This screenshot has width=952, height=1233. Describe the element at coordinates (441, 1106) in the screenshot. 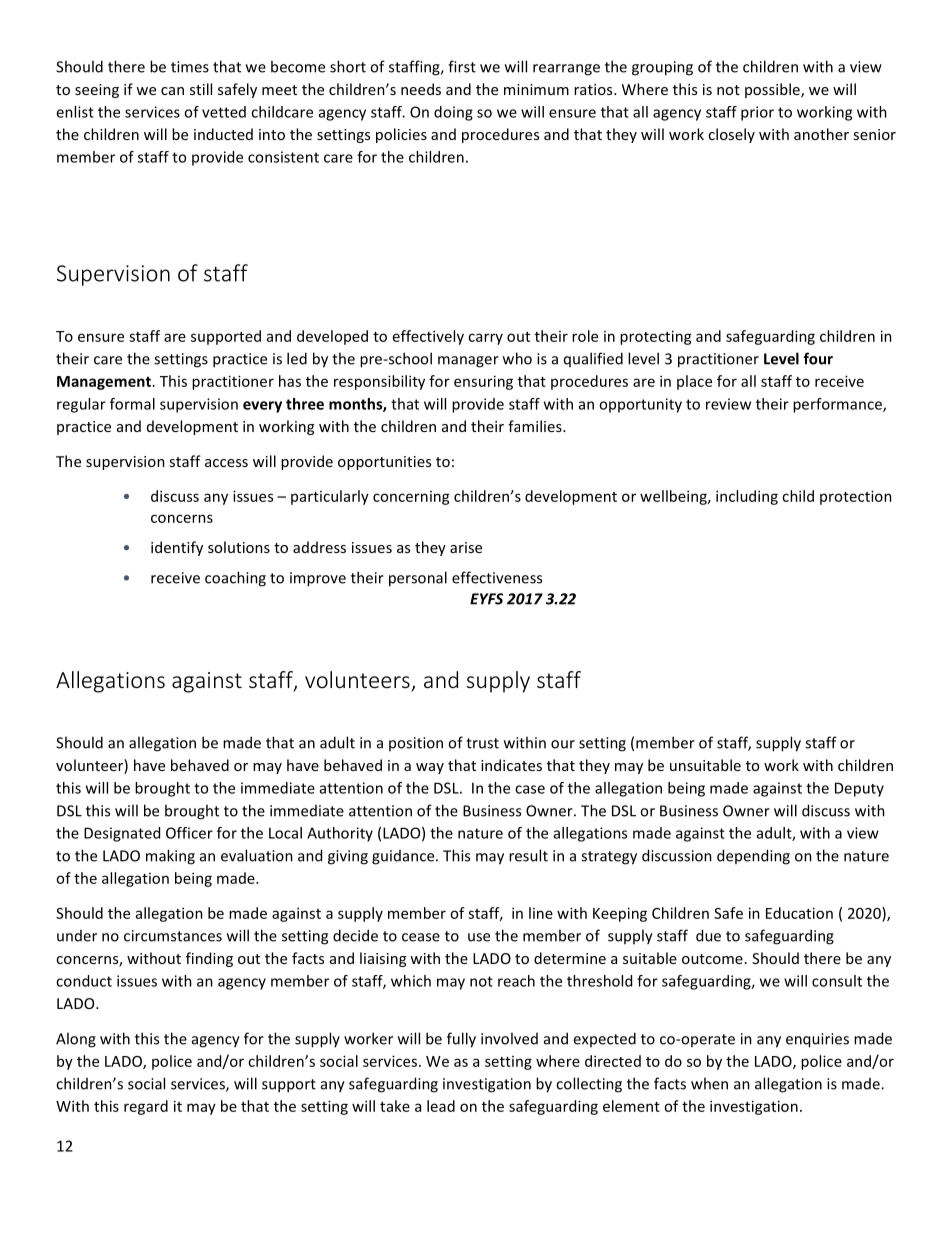

I see `lead` at that location.
